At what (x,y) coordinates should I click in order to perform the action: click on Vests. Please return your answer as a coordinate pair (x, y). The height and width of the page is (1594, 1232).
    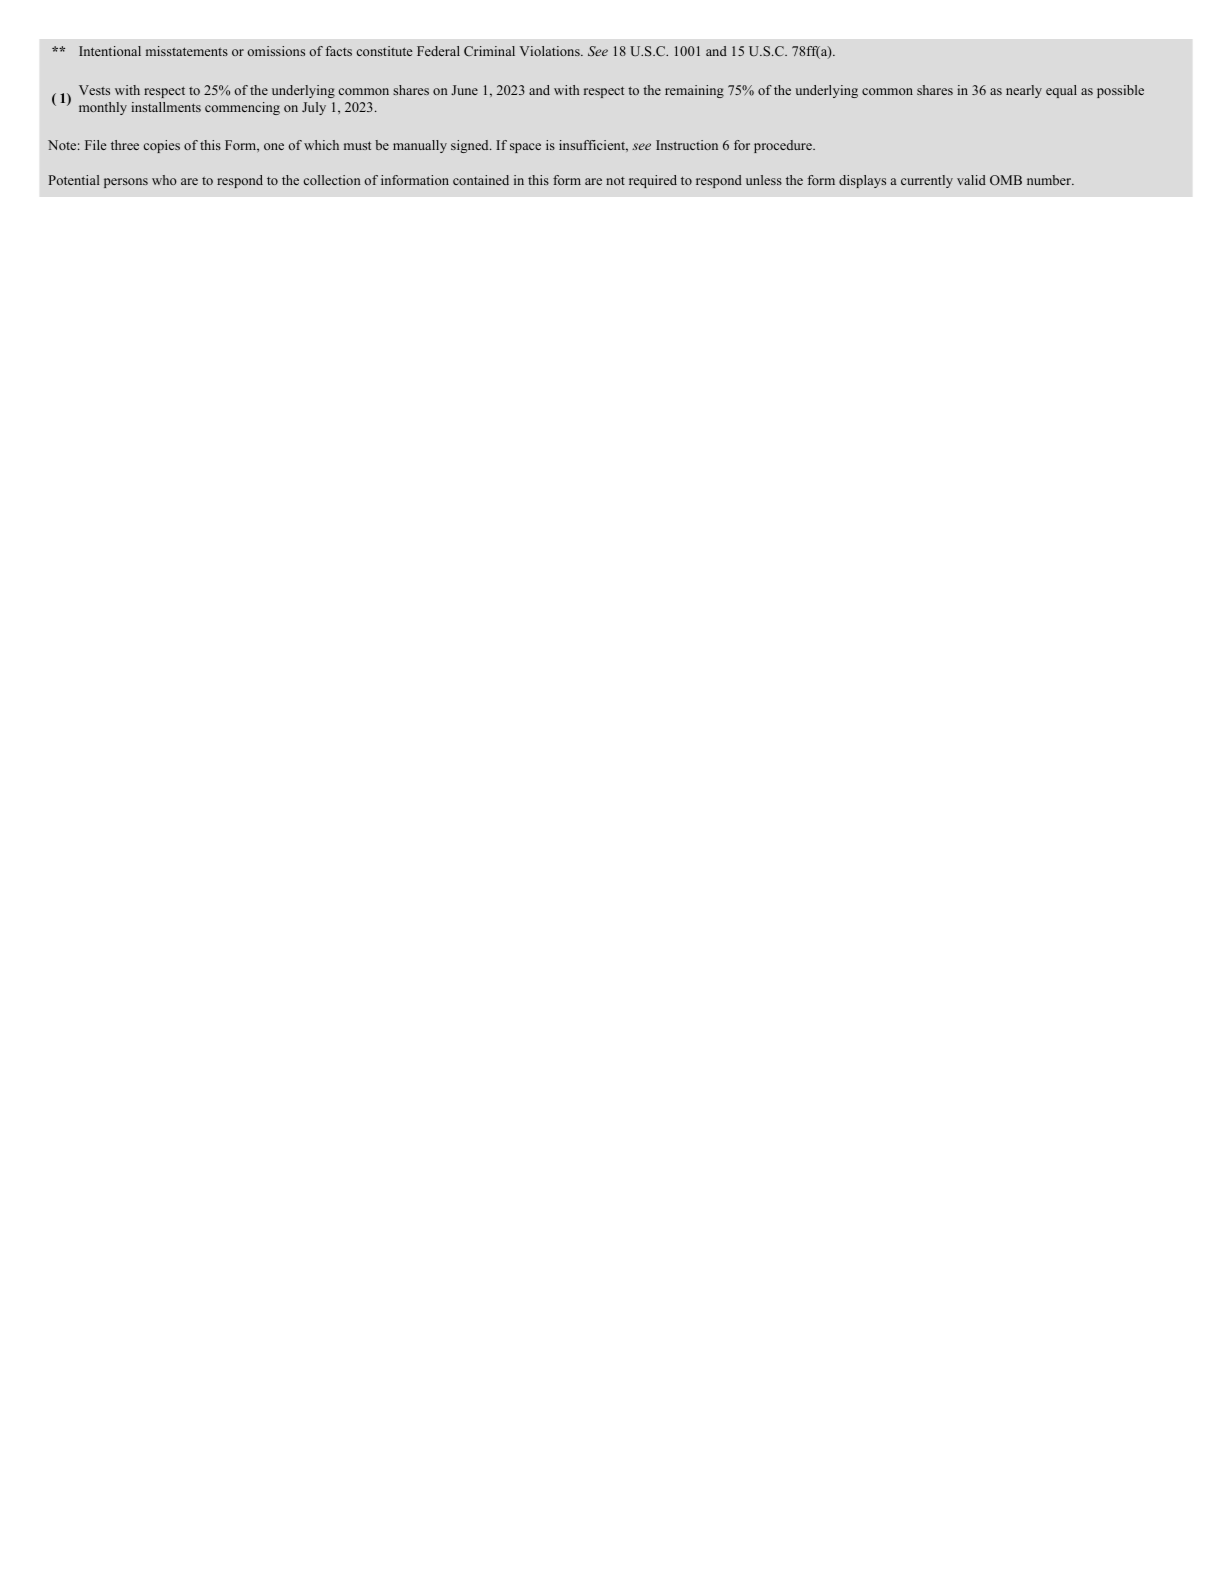
    Looking at the image, I should click on (94, 90).
